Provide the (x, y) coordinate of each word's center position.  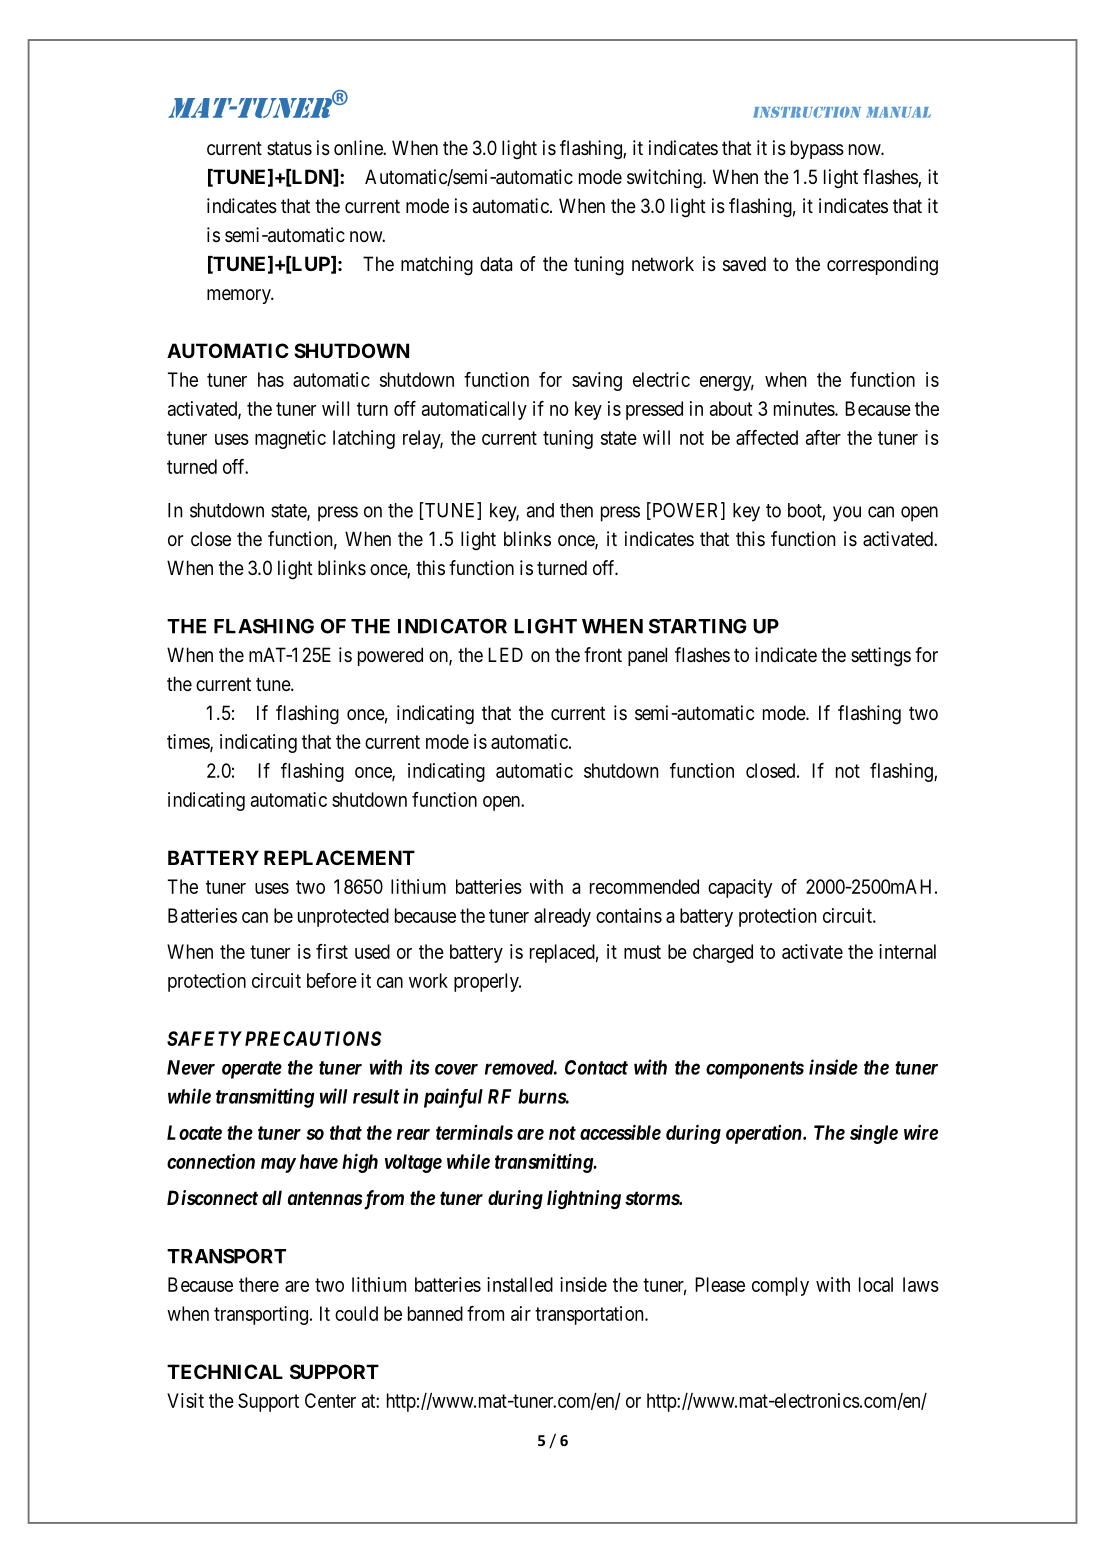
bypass (817, 149)
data (496, 264)
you (847, 514)
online (359, 147)
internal (907, 951)
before (332, 980)
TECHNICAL (225, 1371)
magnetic (290, 439)
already (562, 917)
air (521, 1313)
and (540, 510)
